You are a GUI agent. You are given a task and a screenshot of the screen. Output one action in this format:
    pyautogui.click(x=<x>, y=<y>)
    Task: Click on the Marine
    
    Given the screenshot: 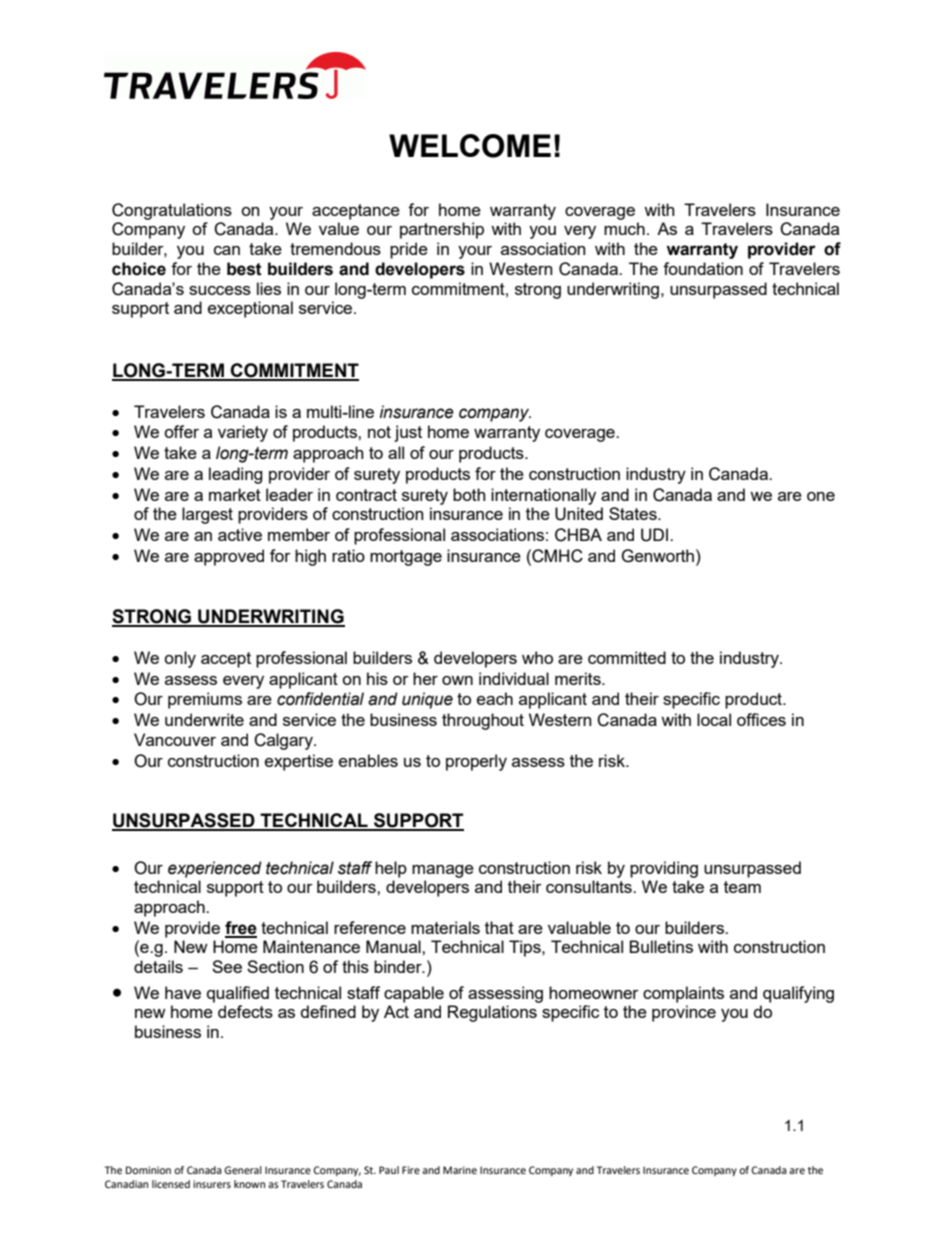 What is the action you would take?
    pyautogui.click(x=460, y=1170)
